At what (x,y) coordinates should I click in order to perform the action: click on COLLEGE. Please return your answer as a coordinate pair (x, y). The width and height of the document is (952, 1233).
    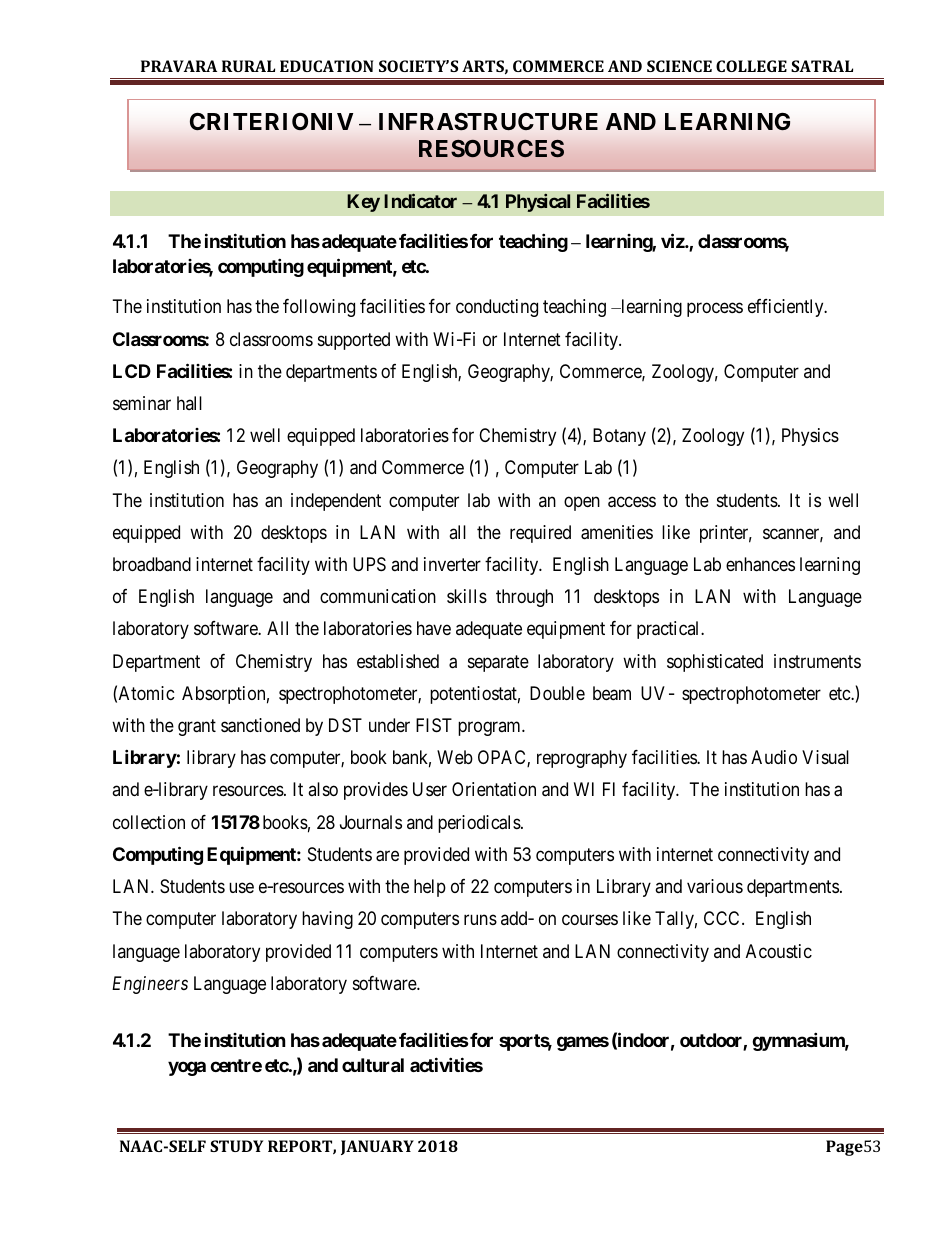
    Looking at the image, I should click on (751, 66).
